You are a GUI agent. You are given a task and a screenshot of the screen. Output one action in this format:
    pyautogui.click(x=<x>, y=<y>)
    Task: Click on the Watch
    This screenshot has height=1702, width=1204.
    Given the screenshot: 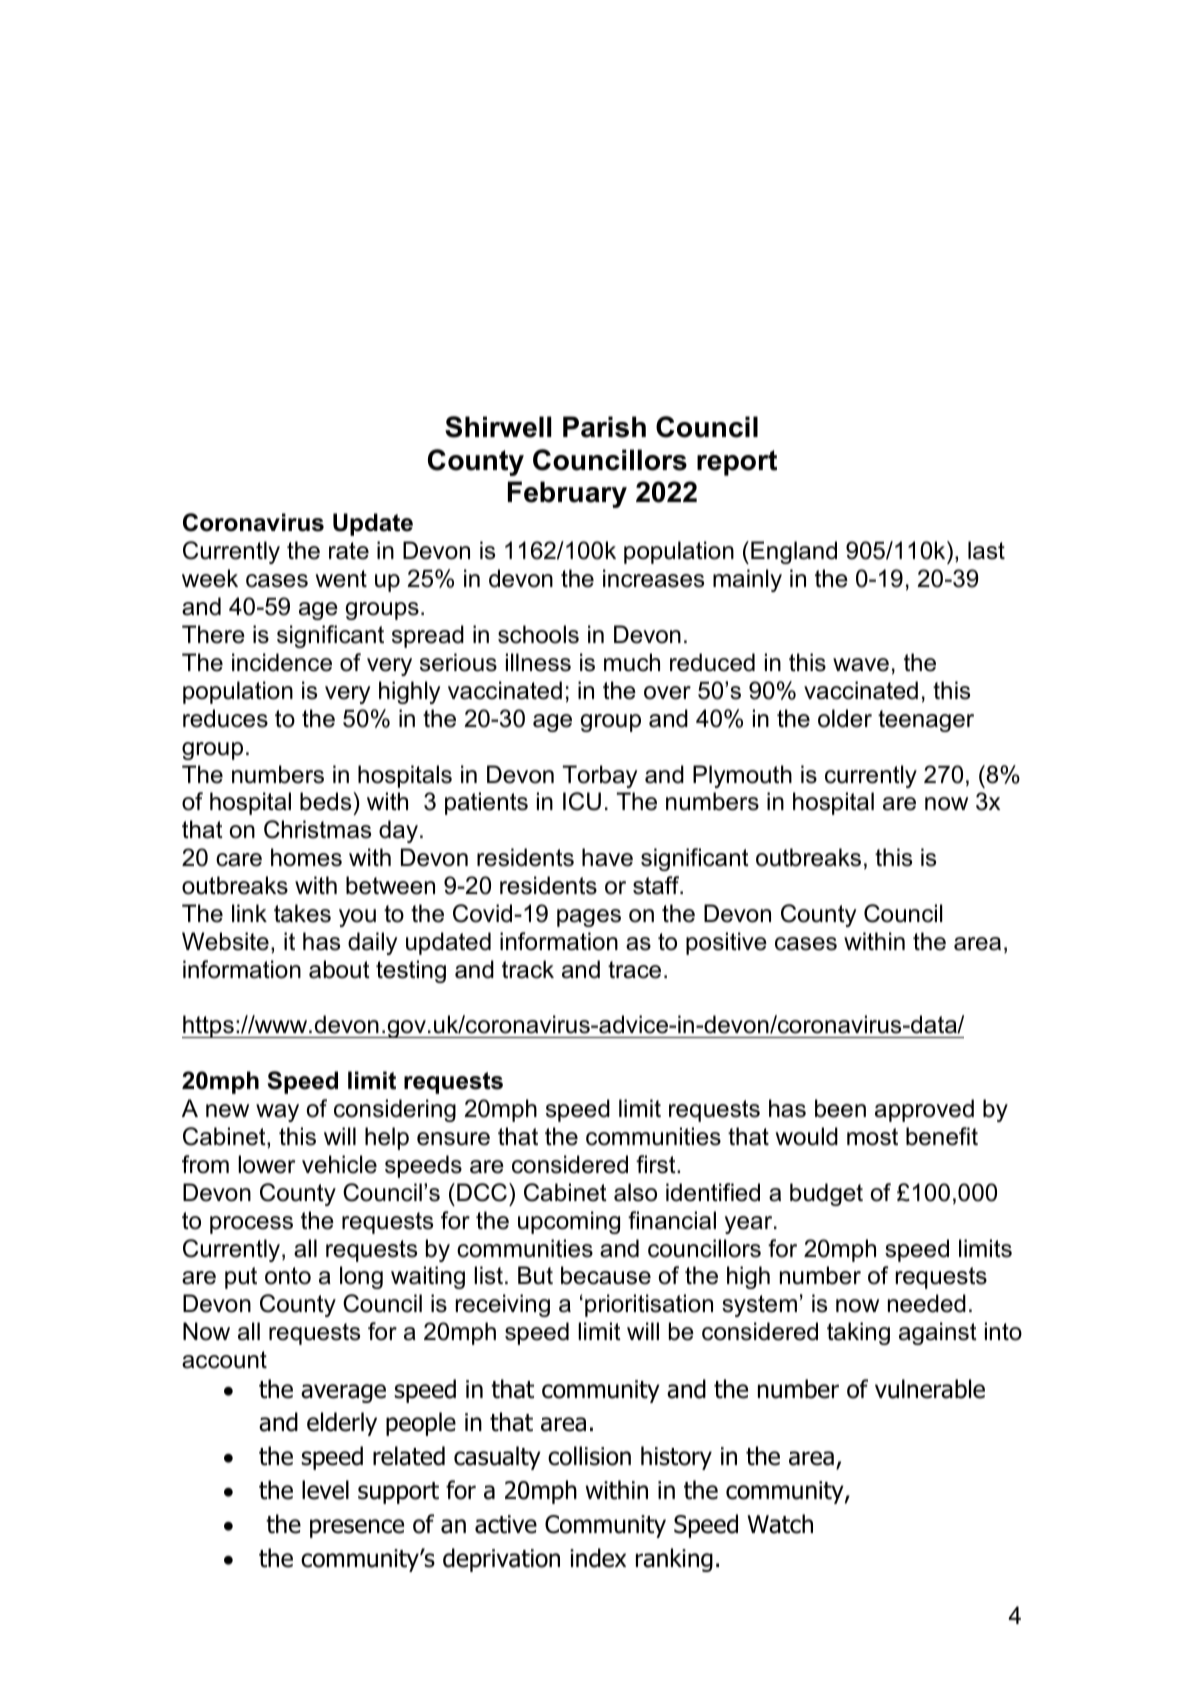 What is the action you would take?
    pyautogui.click(x=780, y=1524)
